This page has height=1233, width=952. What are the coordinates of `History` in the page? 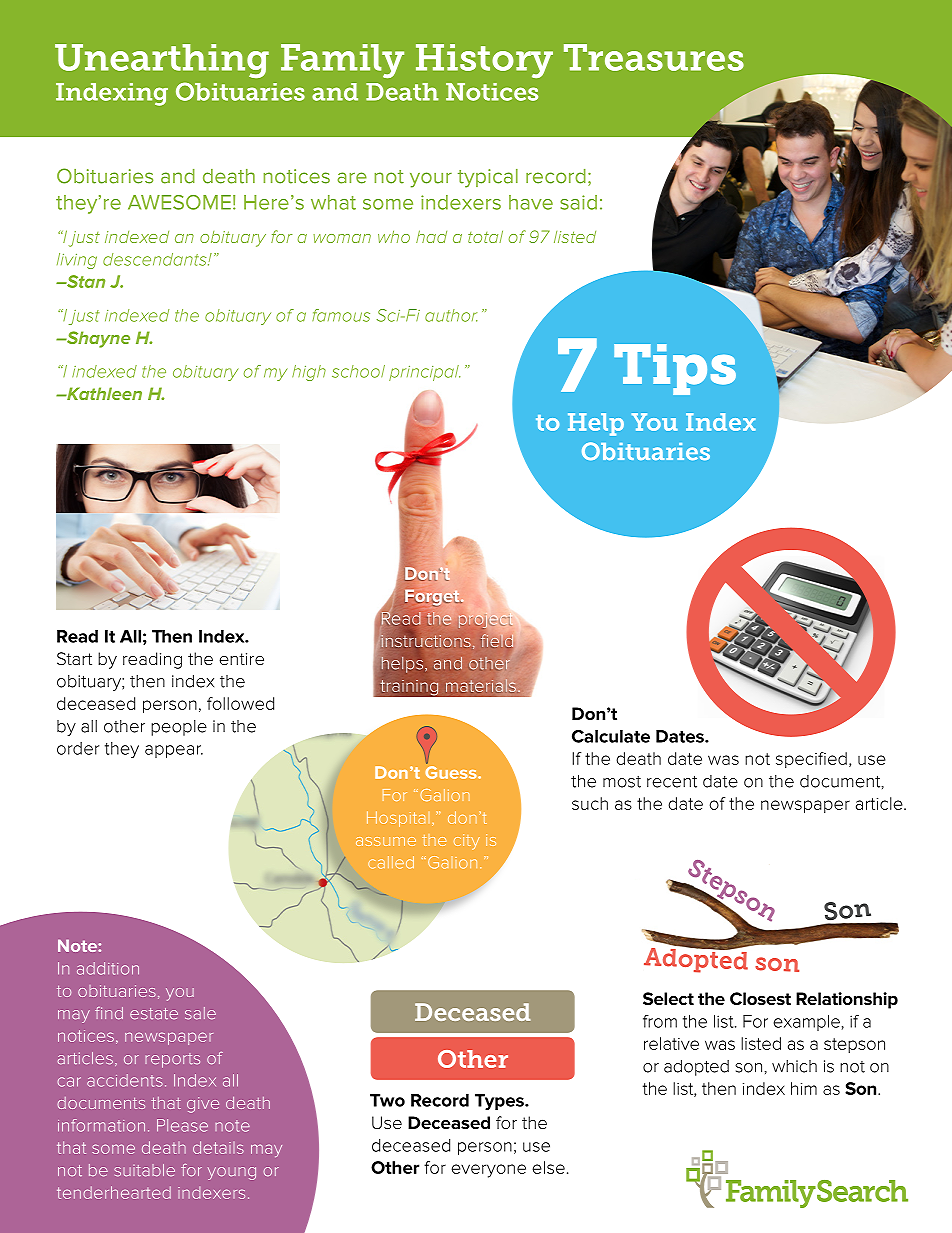 It's located at (484, 61).
